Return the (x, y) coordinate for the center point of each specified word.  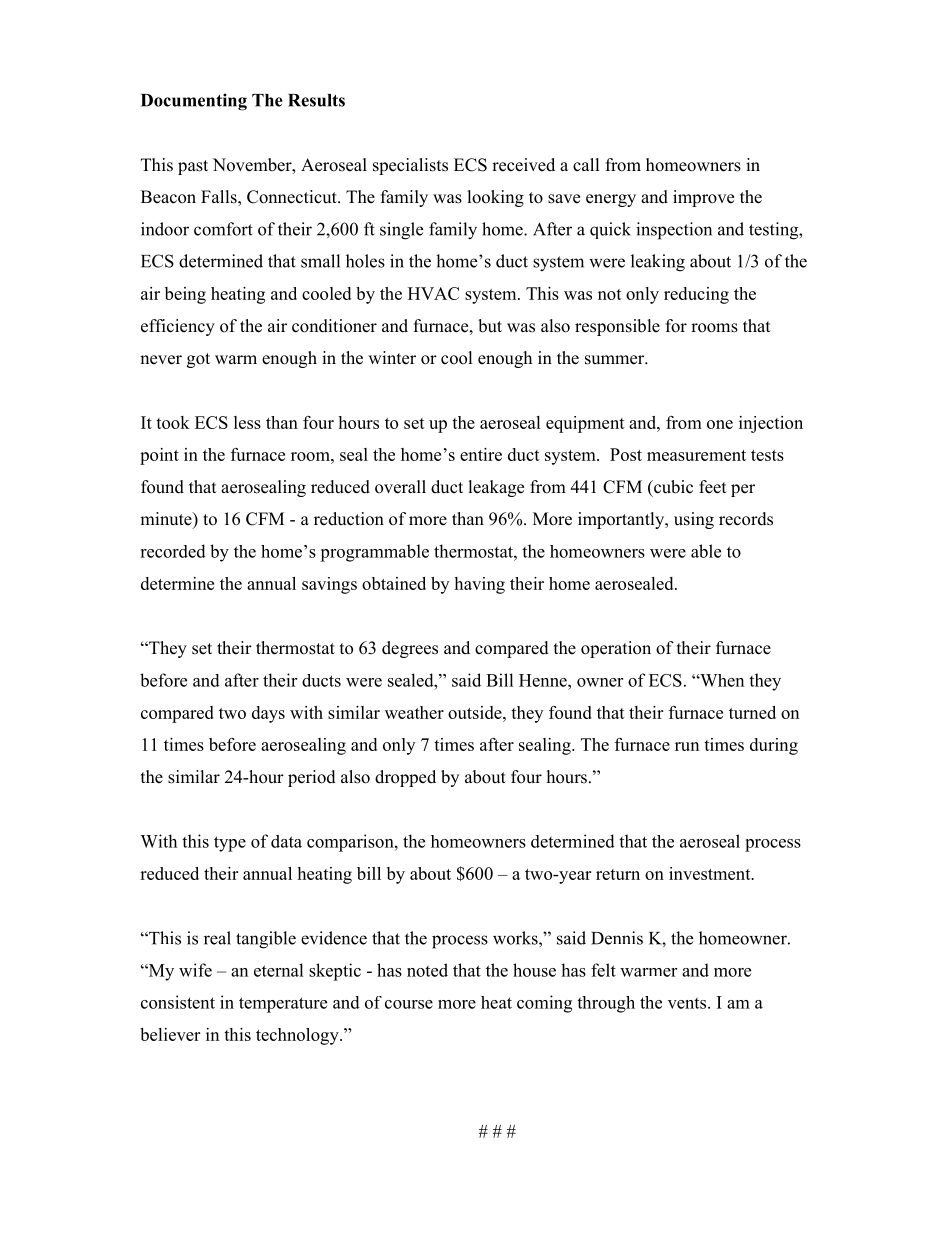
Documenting (194, 102)
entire (481, 454)
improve (703, 198)
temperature (283, 1005)
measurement (696, 455)
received (523, 165)
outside (476, 712)
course (409, 1004)
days (268, 714)
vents (688, 1003)
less (247, 422)
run (687, 746)
